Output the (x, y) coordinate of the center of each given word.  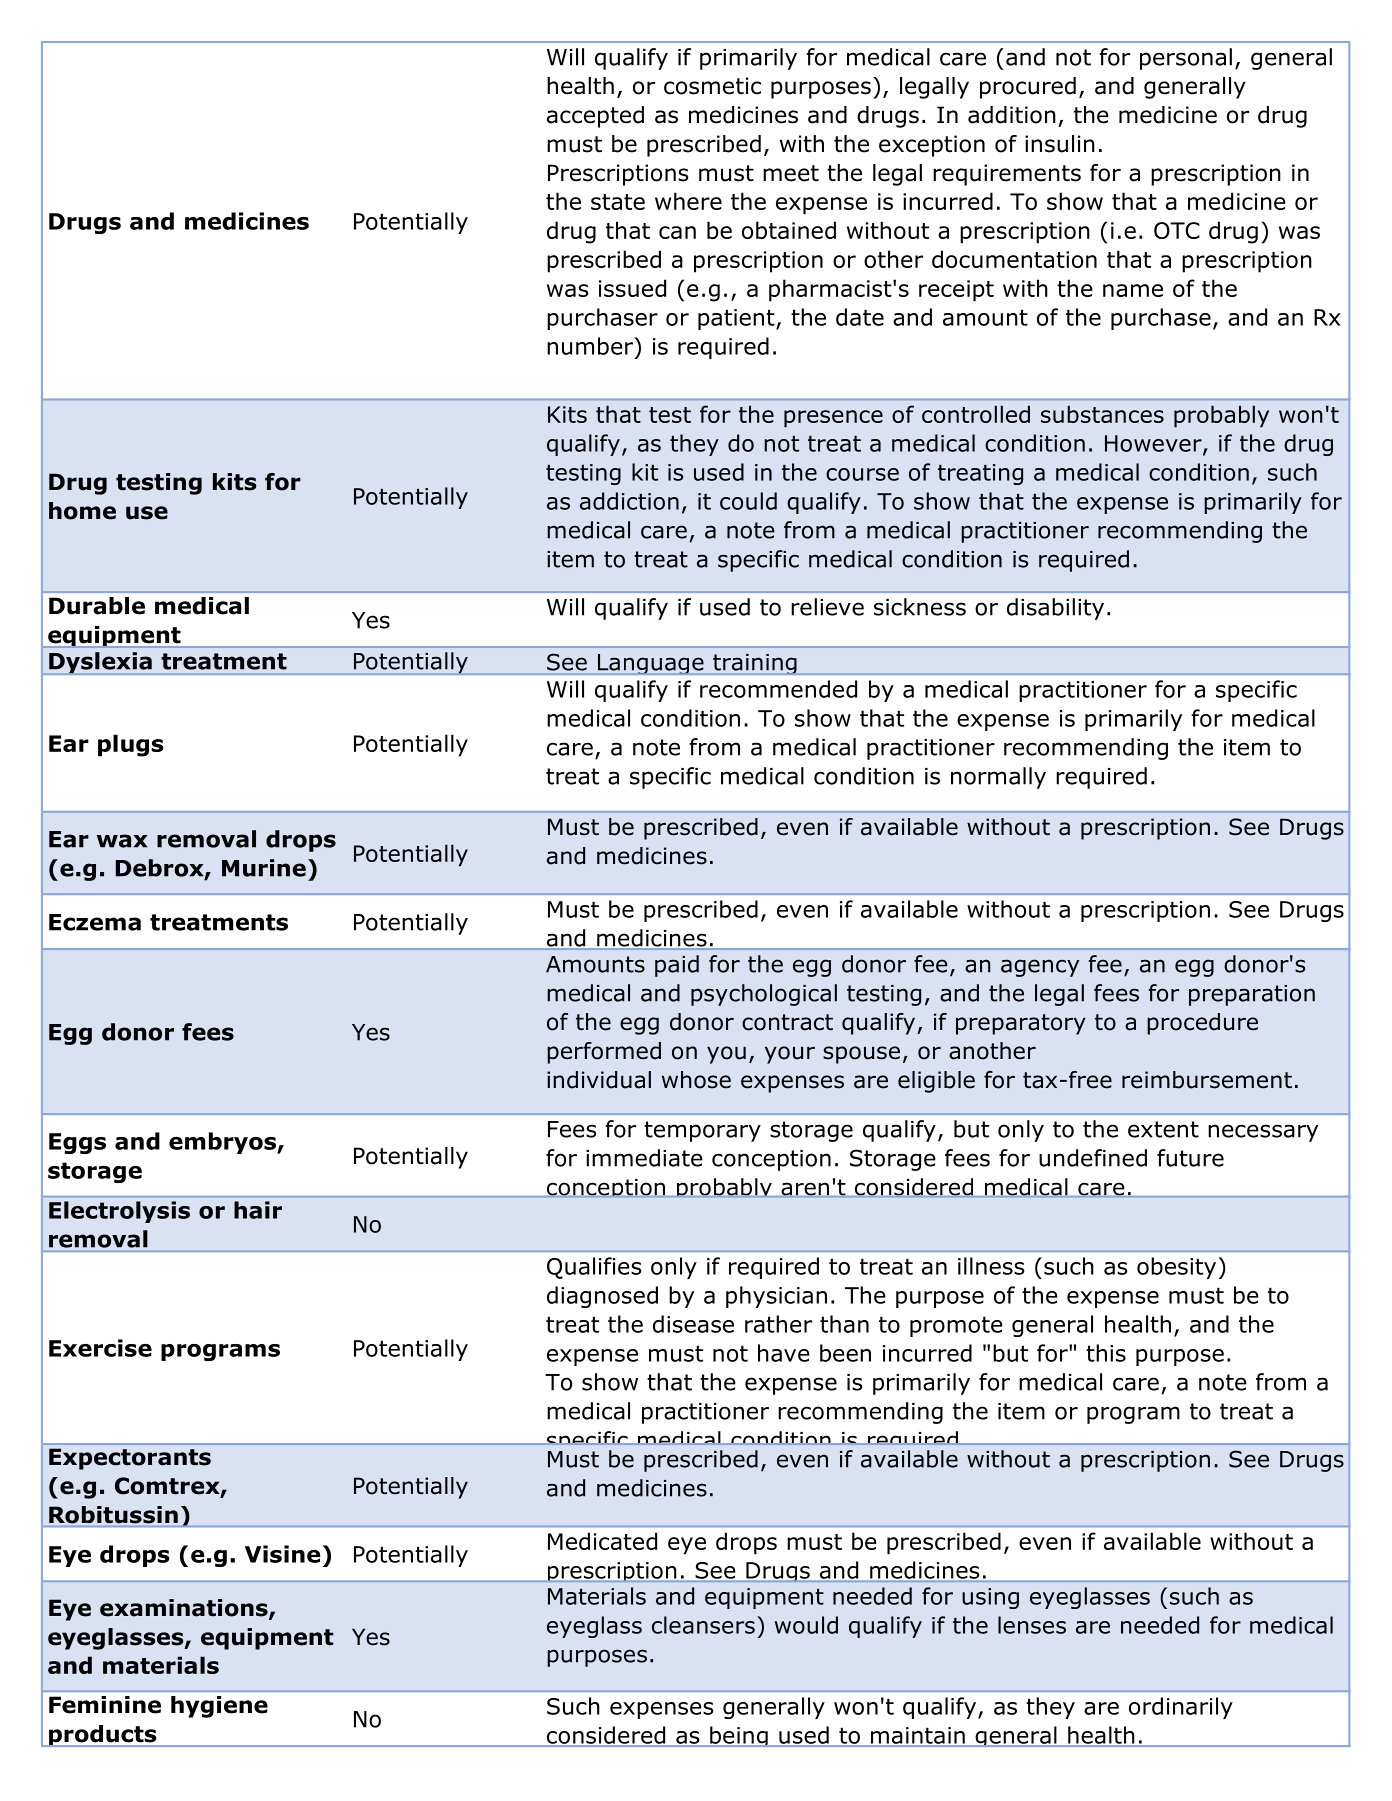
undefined (1093, 1158)
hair (258, 1210)
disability (1055, 609)
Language (650, 664)
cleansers (703, 1625)
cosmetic (712, 86)
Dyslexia (100, 663)
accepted (595, 117)
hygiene (219, 1707)
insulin (1060, 144)
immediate (644, 1158)
